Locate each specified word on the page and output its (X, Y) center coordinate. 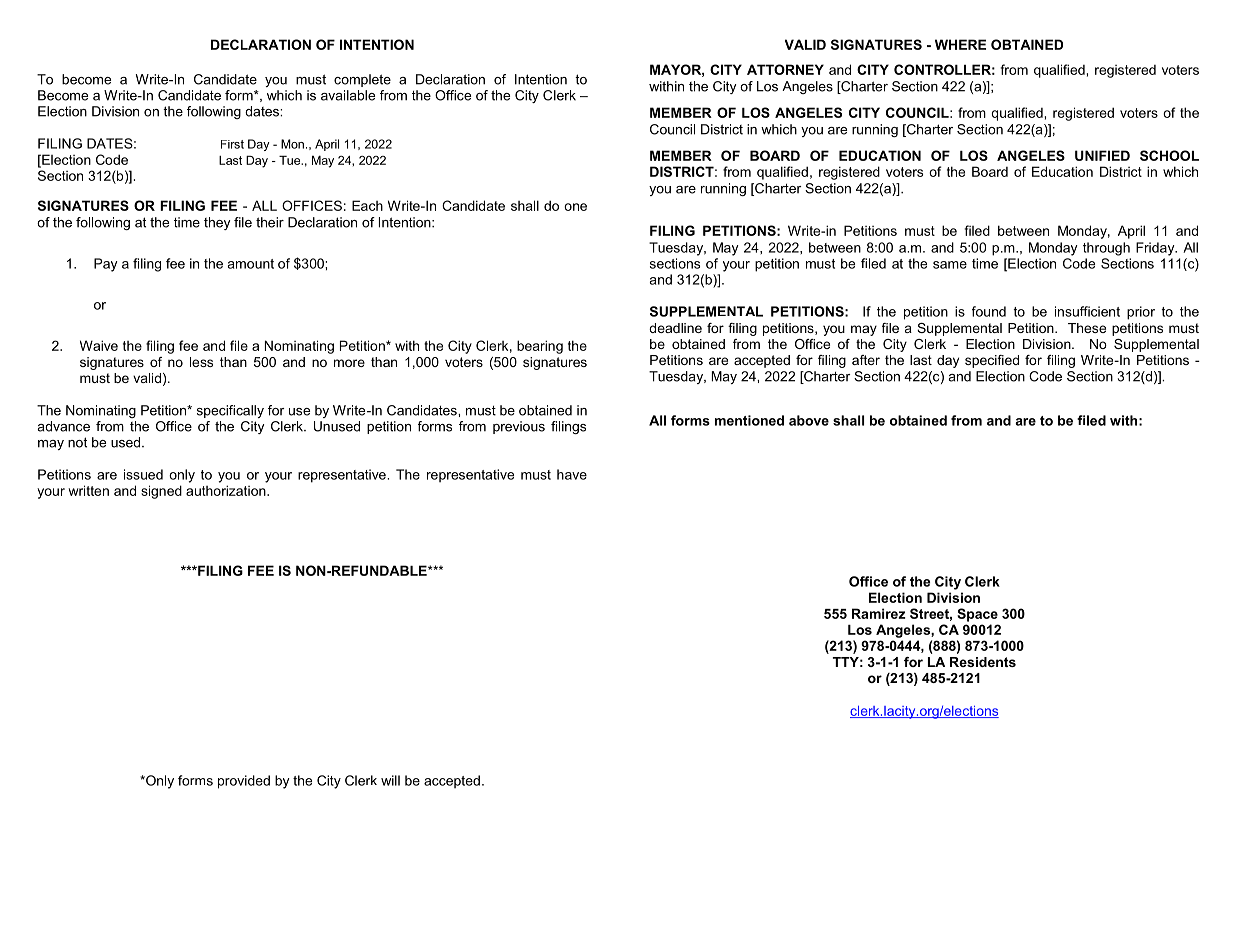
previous (519, 427)
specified (992, 361)
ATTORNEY (785, 69)
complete (362, 80)
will (390, 780)
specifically (230, 411)
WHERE (960, 44)
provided (244, 782)
